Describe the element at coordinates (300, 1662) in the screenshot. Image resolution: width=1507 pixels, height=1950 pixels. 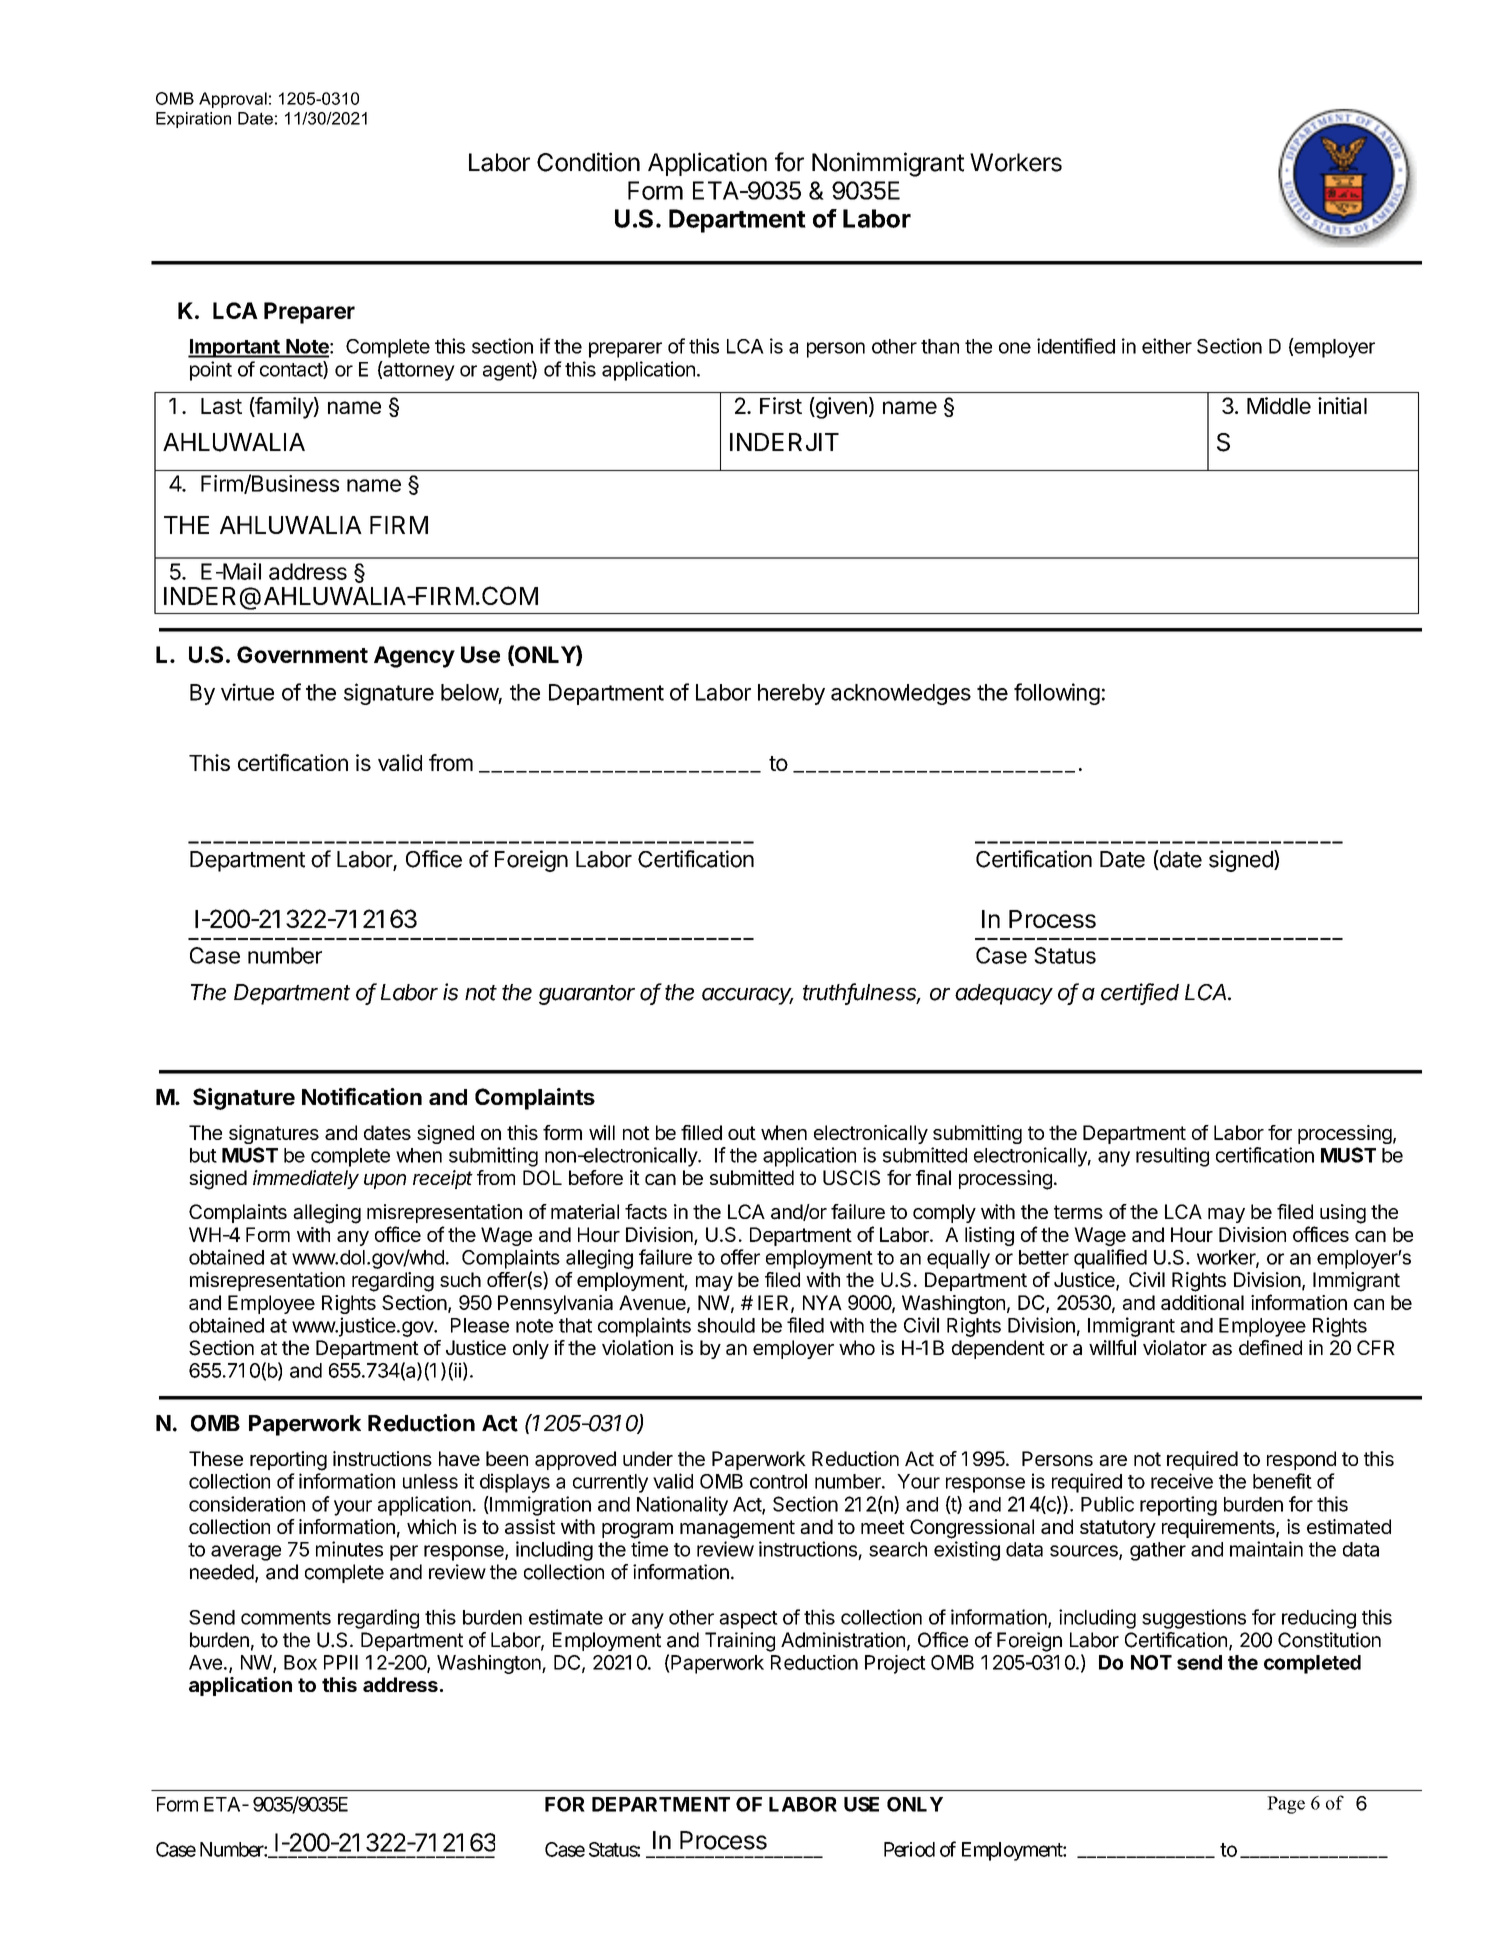
I see `Box` at that location.
